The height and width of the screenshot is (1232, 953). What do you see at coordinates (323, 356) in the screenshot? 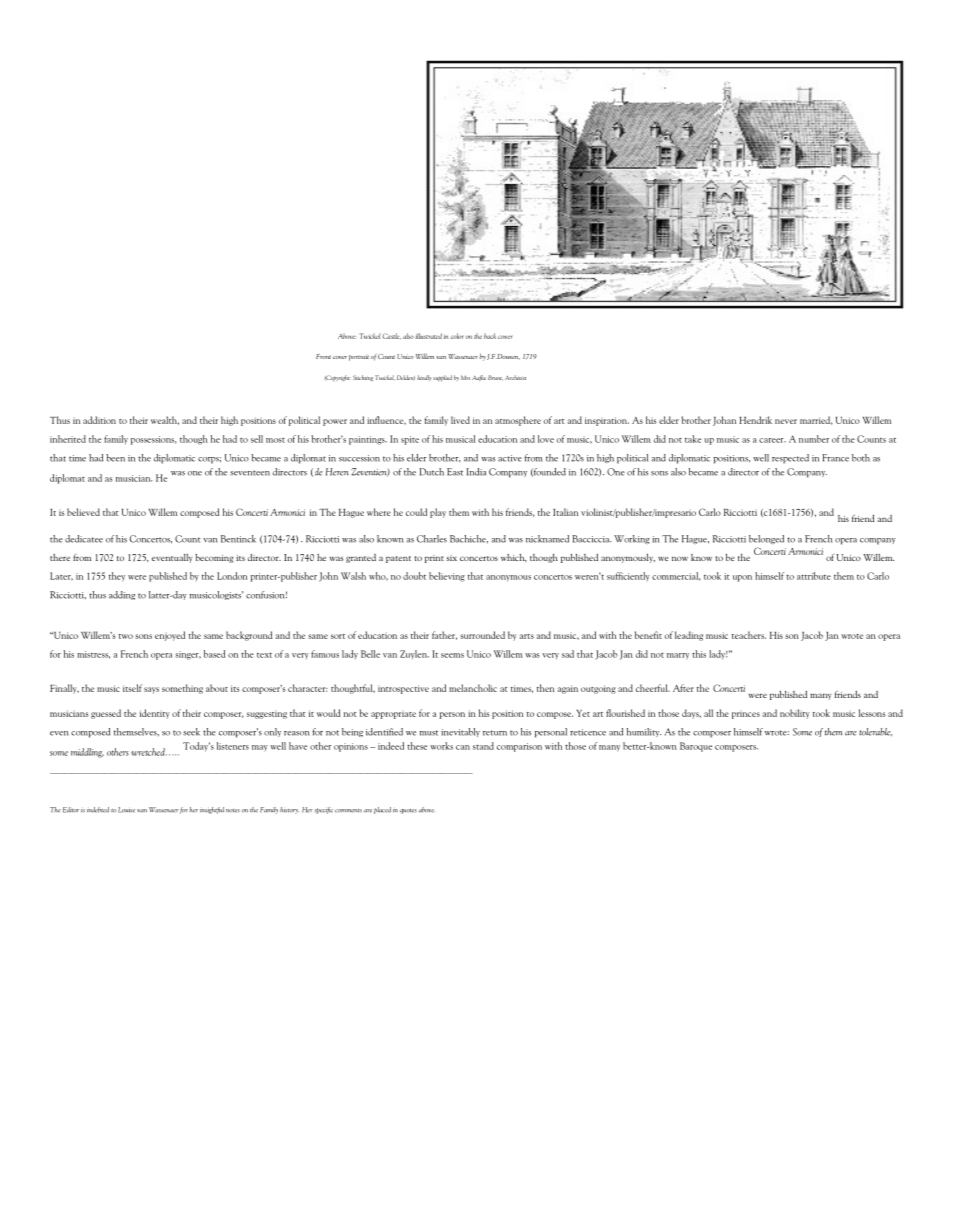
I see `Front` at bounding box center [323, 356].
